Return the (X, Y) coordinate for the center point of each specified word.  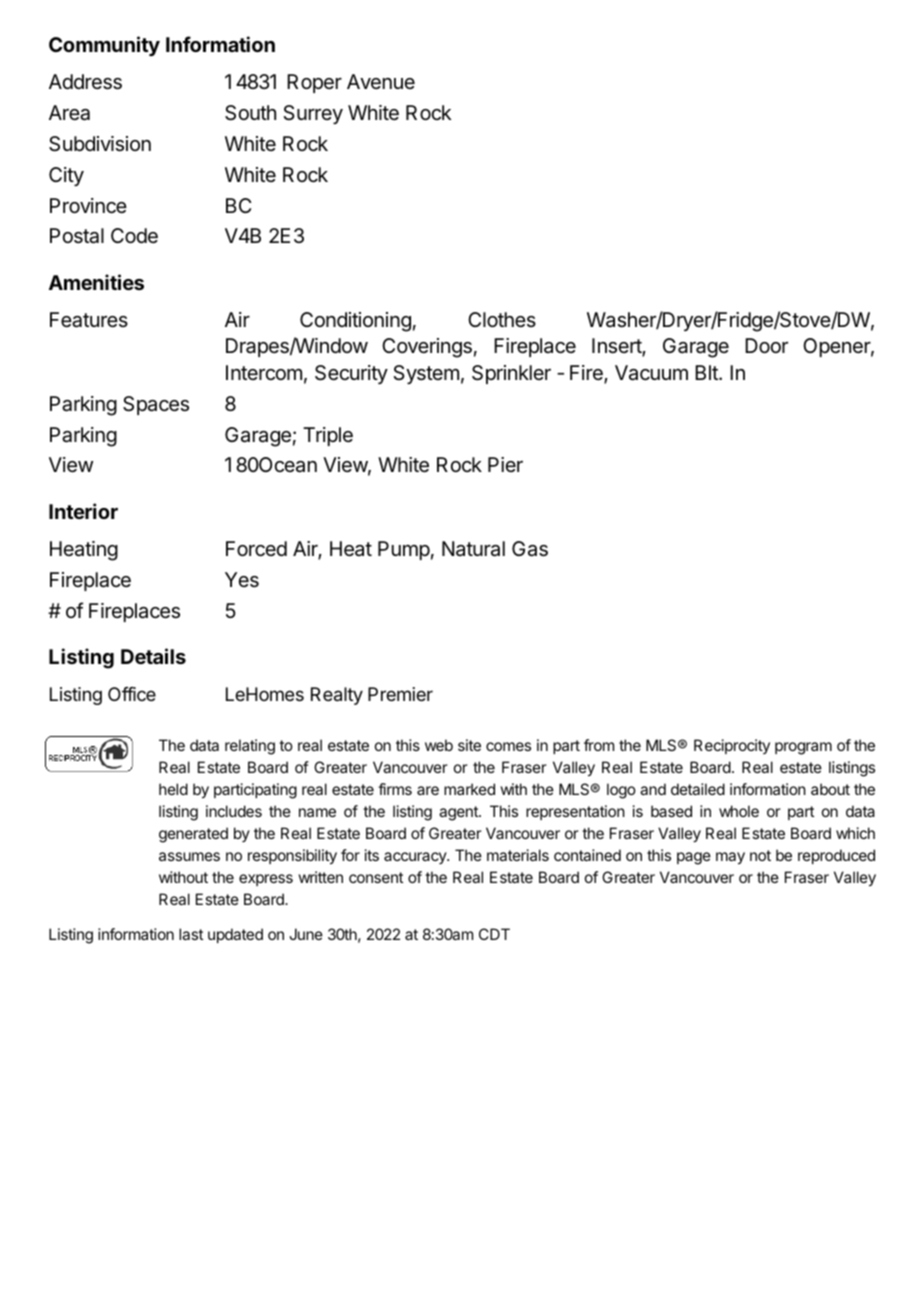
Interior (83, 511)
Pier (505, 464)
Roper (314, 83)
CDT (494, 934)
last (191, 934)
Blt (707, 372)
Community (104, 46)
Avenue (381, 81)
